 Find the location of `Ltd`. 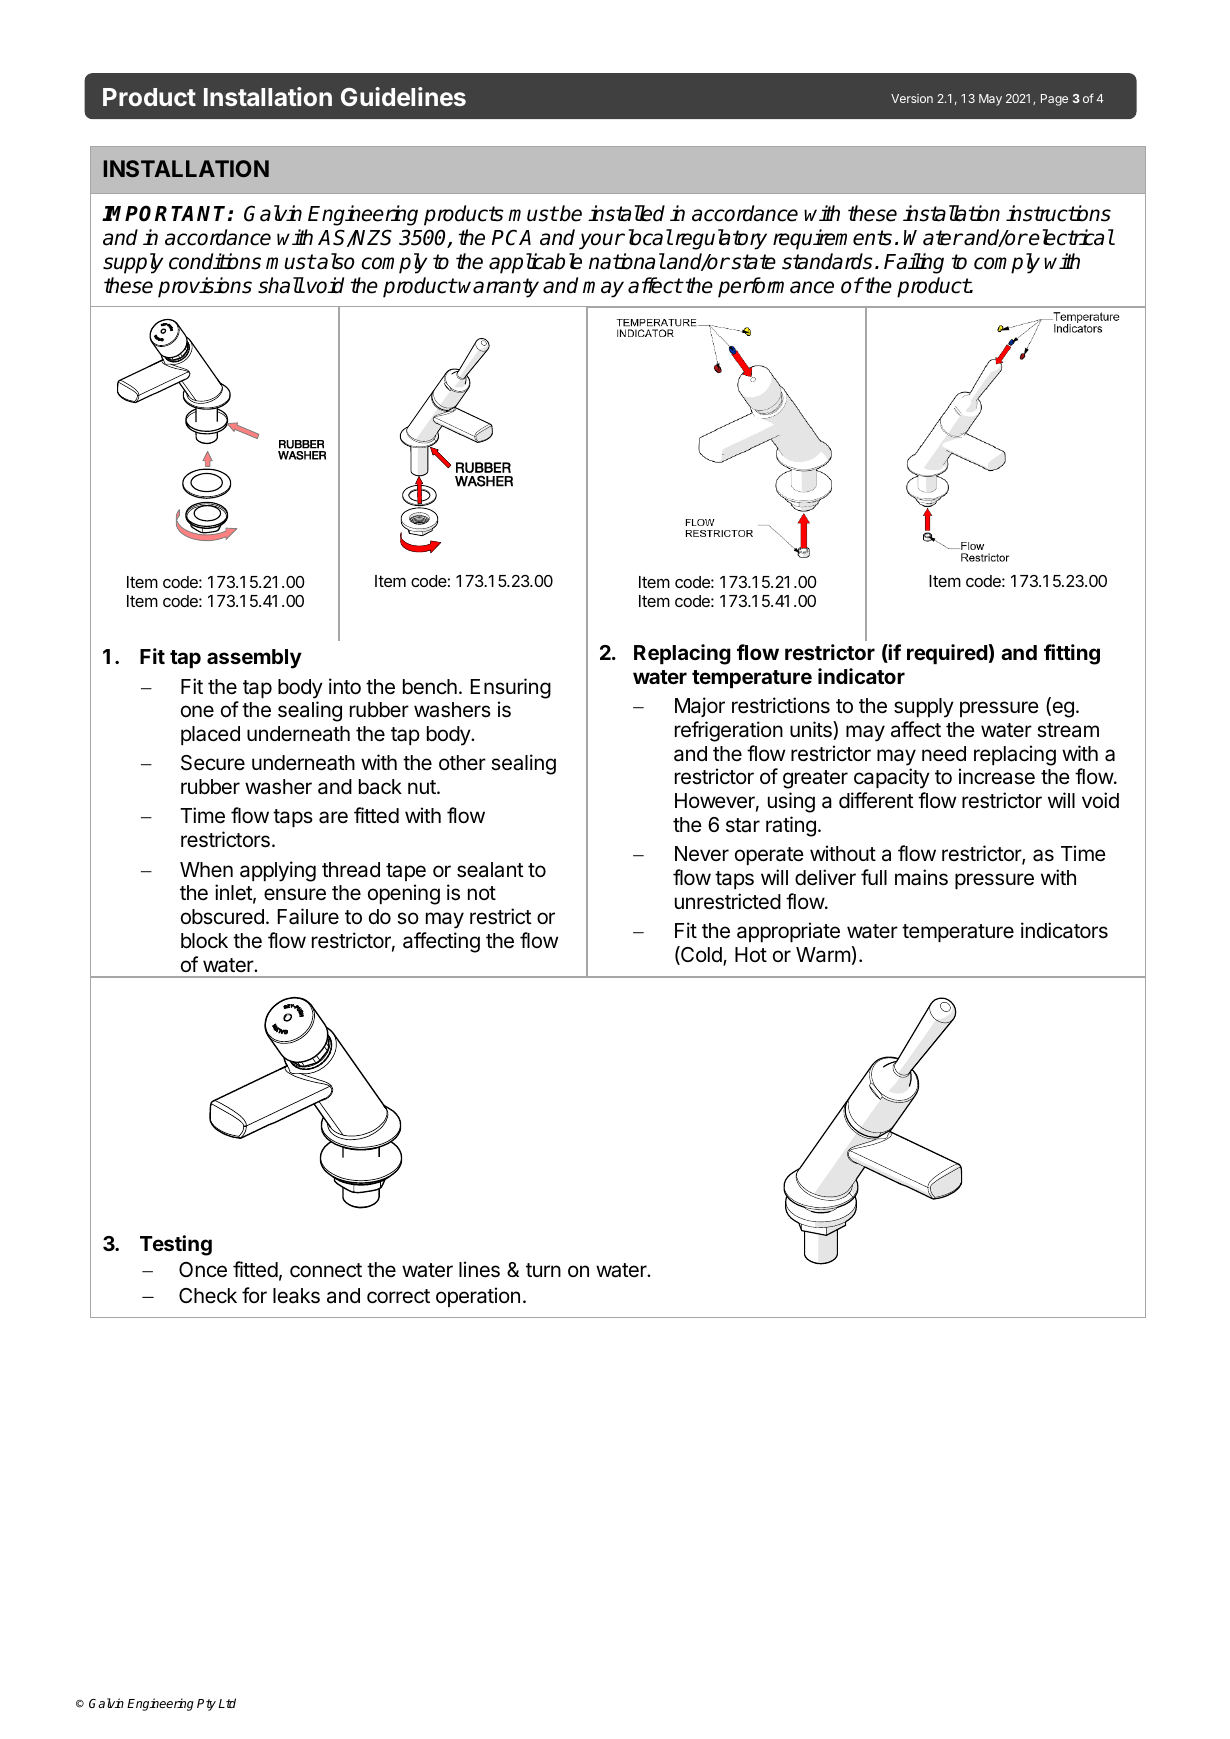

Ltd is located at coordinates (227, 1703).
